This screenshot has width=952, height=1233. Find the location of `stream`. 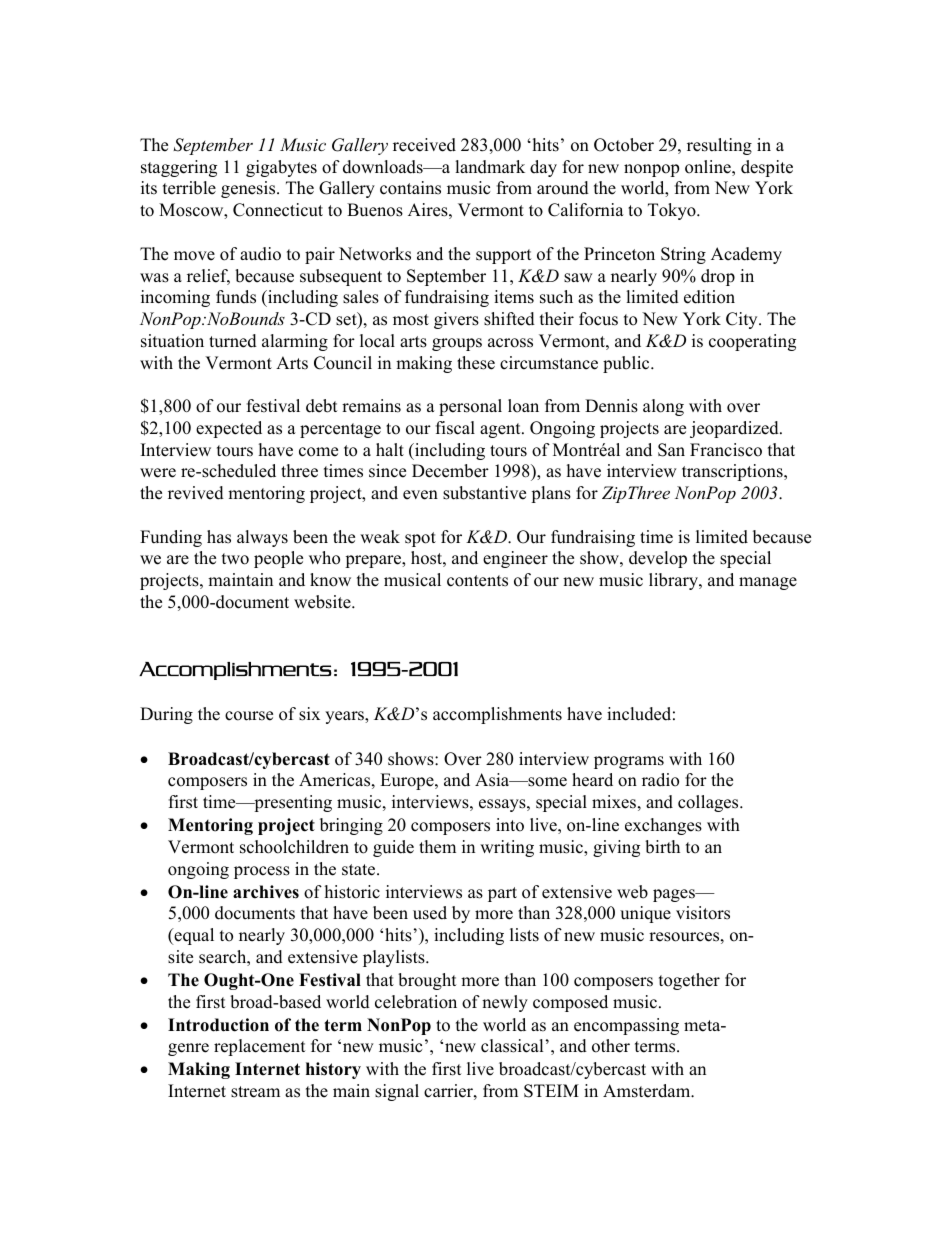

stream is located at coordinates (255, 1092).
